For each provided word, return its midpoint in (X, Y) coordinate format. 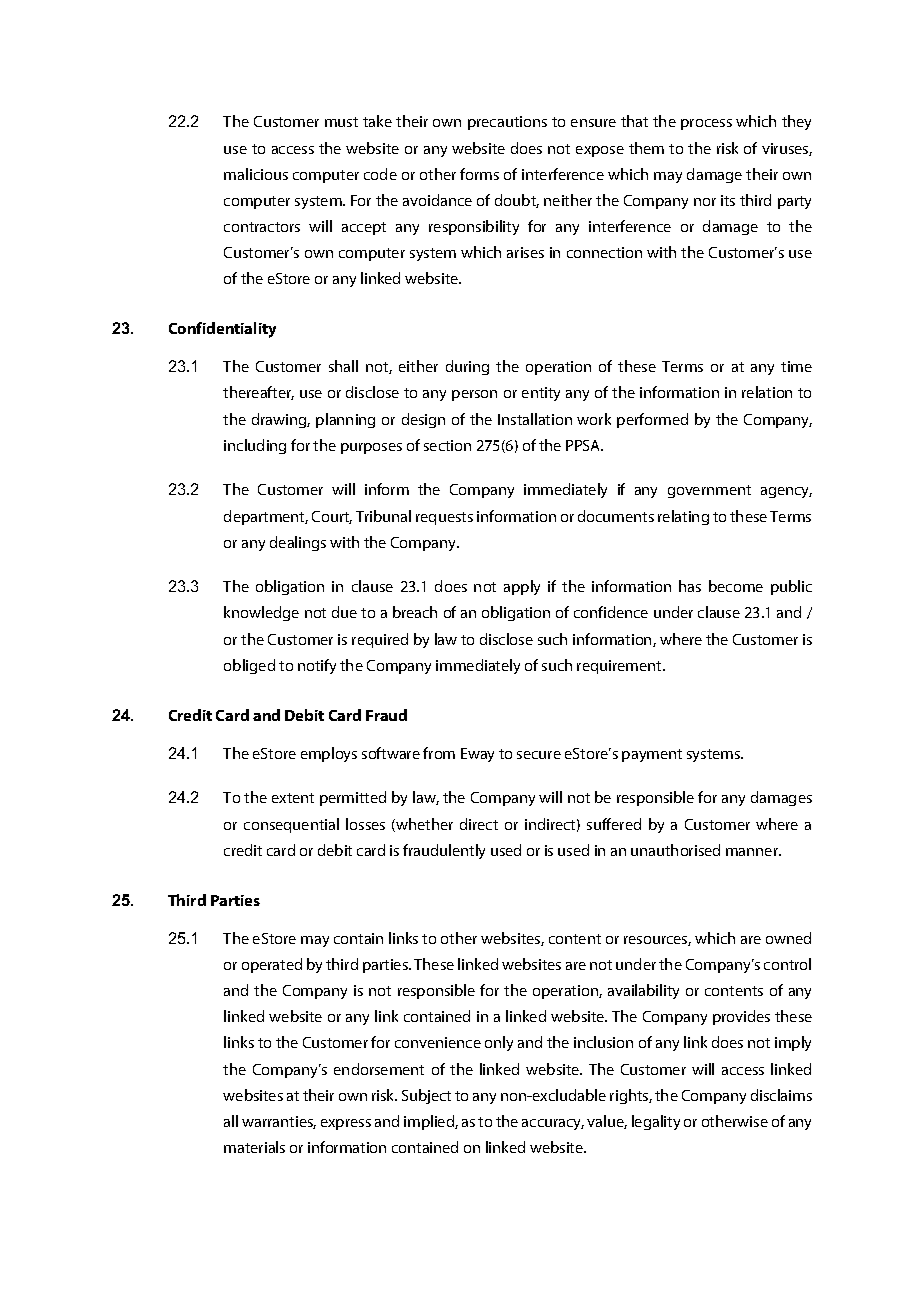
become (736, 586)
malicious (256, 174)
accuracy (553, 1124)
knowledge (261, 613)
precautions (507, 123)
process (706, 124)
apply (522, 587)
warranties (279, 1122)
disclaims (781, 1095)
